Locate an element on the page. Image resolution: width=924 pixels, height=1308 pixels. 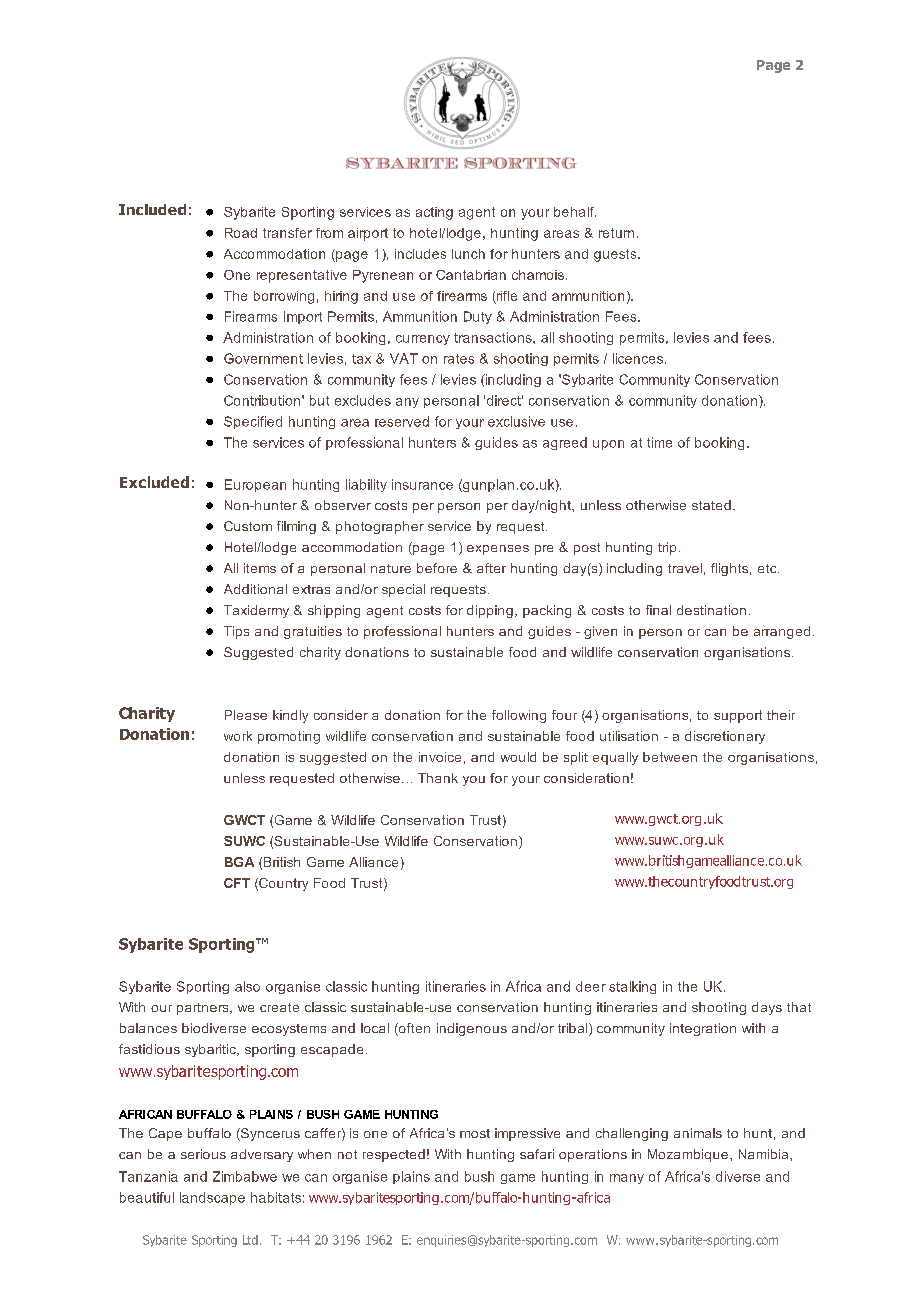
stated is located at coordinates (711, 505).
